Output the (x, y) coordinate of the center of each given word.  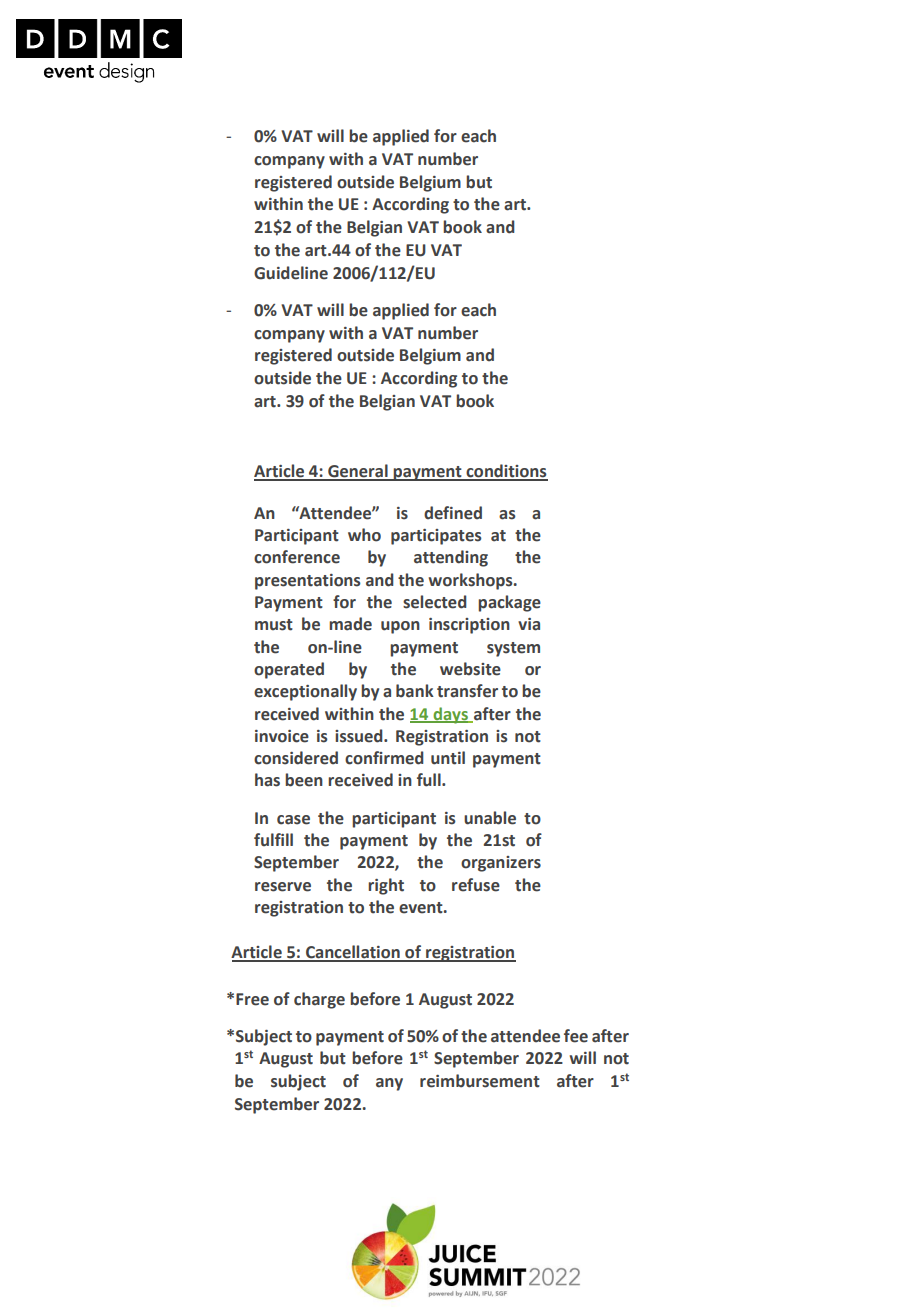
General (358, 472)
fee (576, 1036)
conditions (506, 472)
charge (319, 1000)
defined (453, 513)
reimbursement (480, 1081)
